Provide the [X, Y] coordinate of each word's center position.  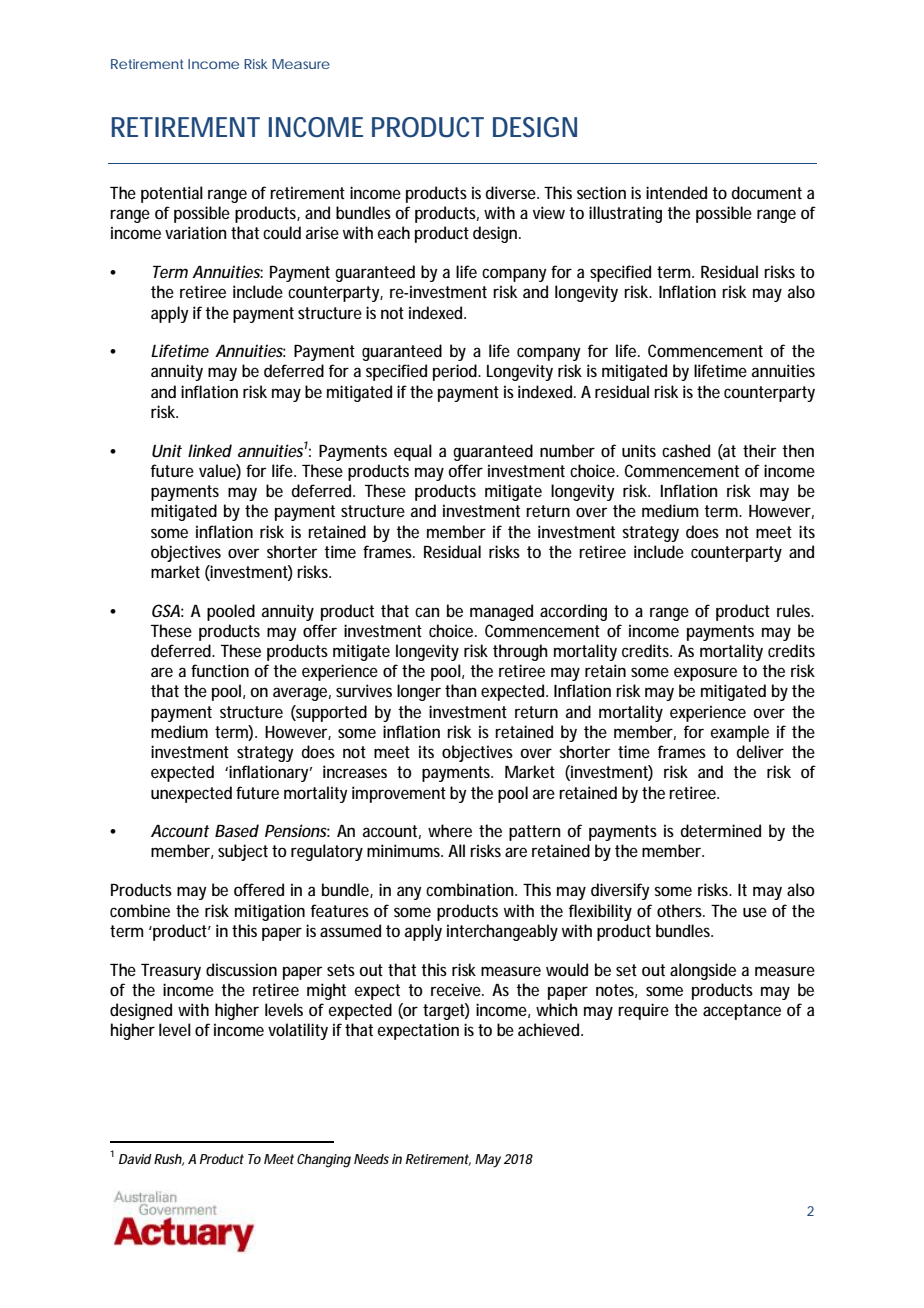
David [135, 1159]
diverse [512, 192]
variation [196, 232]
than [461, 690]
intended [676, 192]
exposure [705, 674]
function [220, 670]
